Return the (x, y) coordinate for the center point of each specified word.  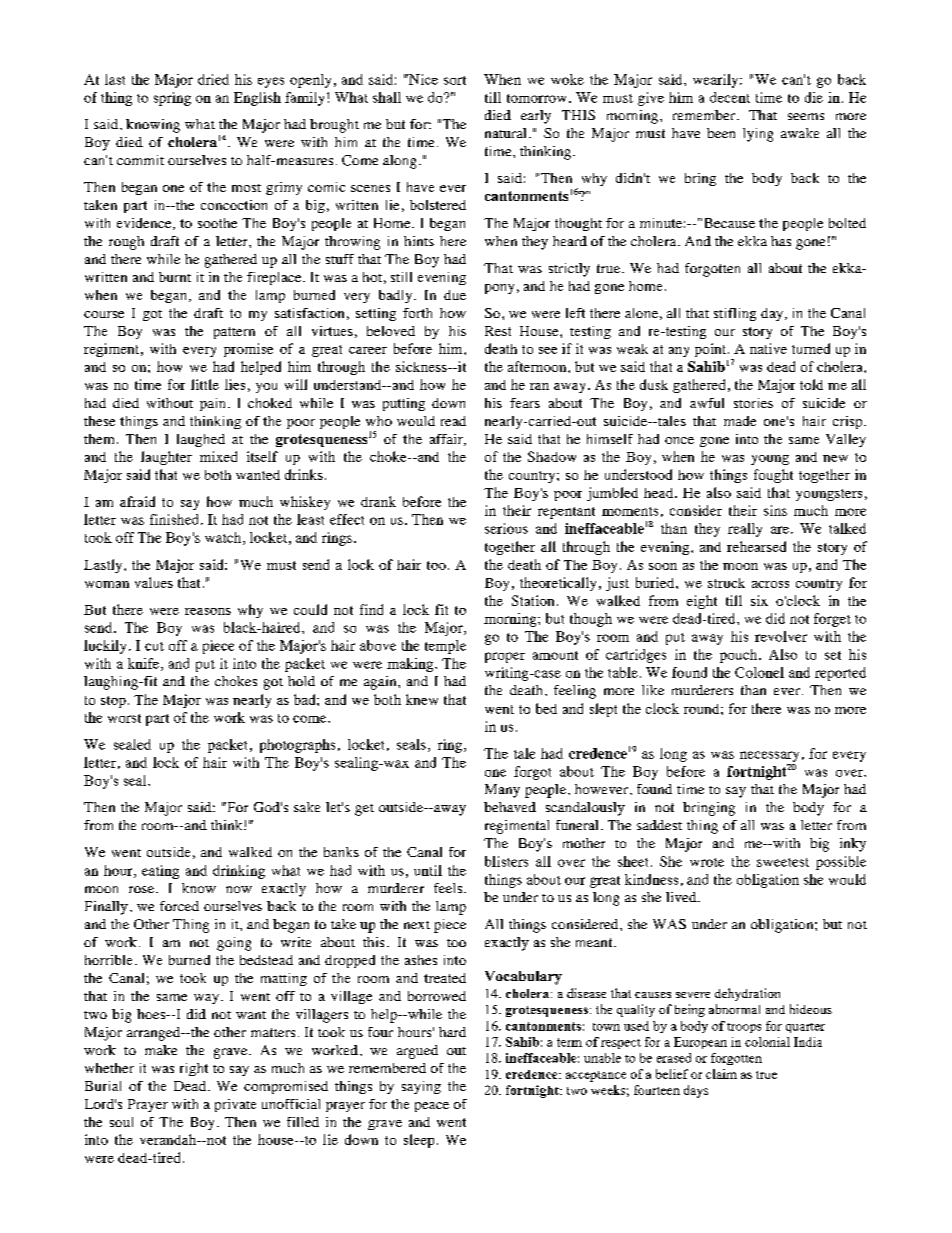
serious (506, 528)
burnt (175, 277)
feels (449, 888)
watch (224, 538)
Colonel (759, 672)
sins (775, 510)
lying (758, 135)
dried (213, 79)
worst (124, 718)
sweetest (783, 862)
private (235, 1105)
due (455, 295)
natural (505, 133)
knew (422, 699)
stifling (735, 314)
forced (179, 906)
